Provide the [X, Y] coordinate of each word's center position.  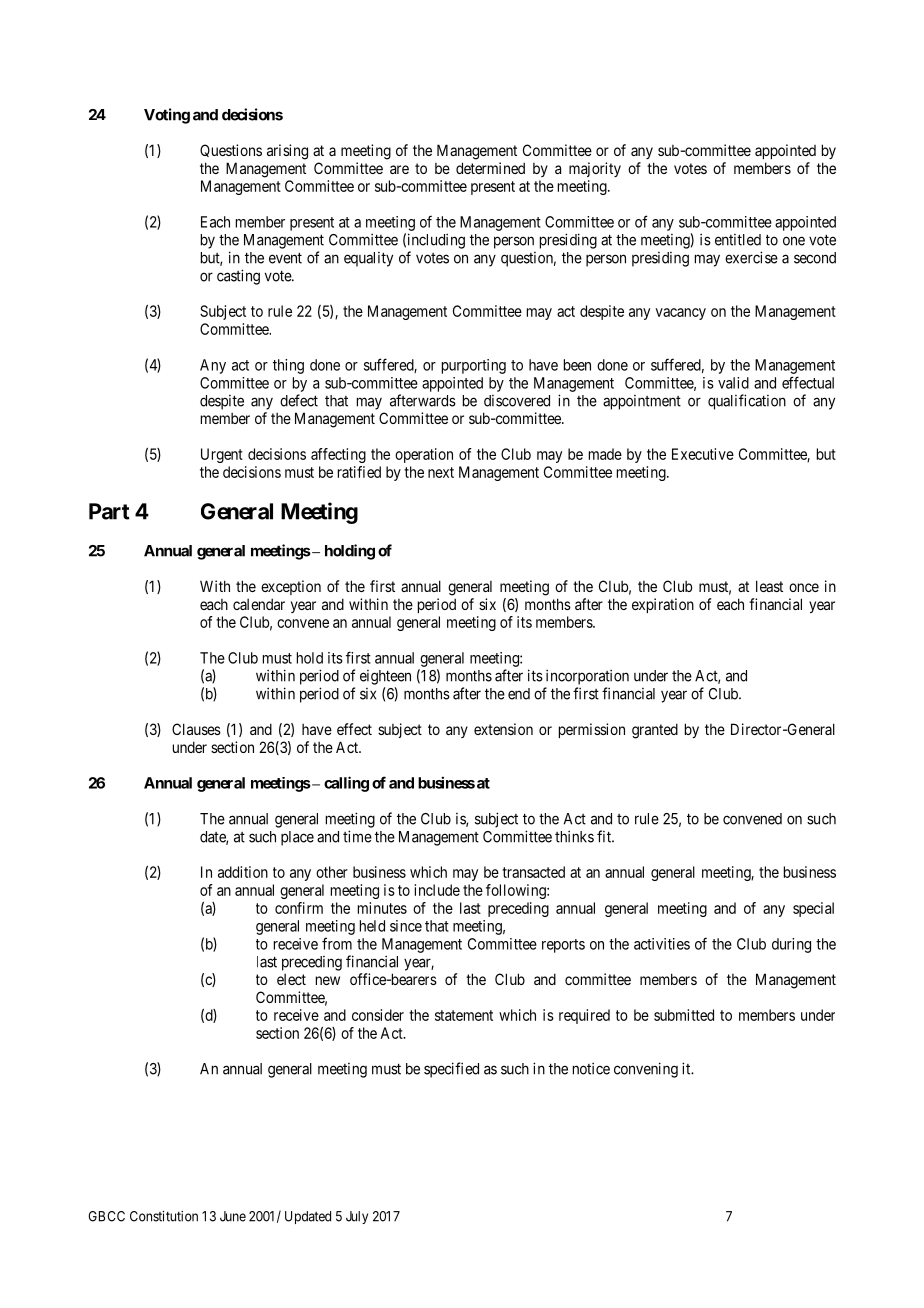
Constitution [164, 1216]
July [357, 1217]
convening [646, 1070]
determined [490, 168]
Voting [167, 116]
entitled [738, 240]
